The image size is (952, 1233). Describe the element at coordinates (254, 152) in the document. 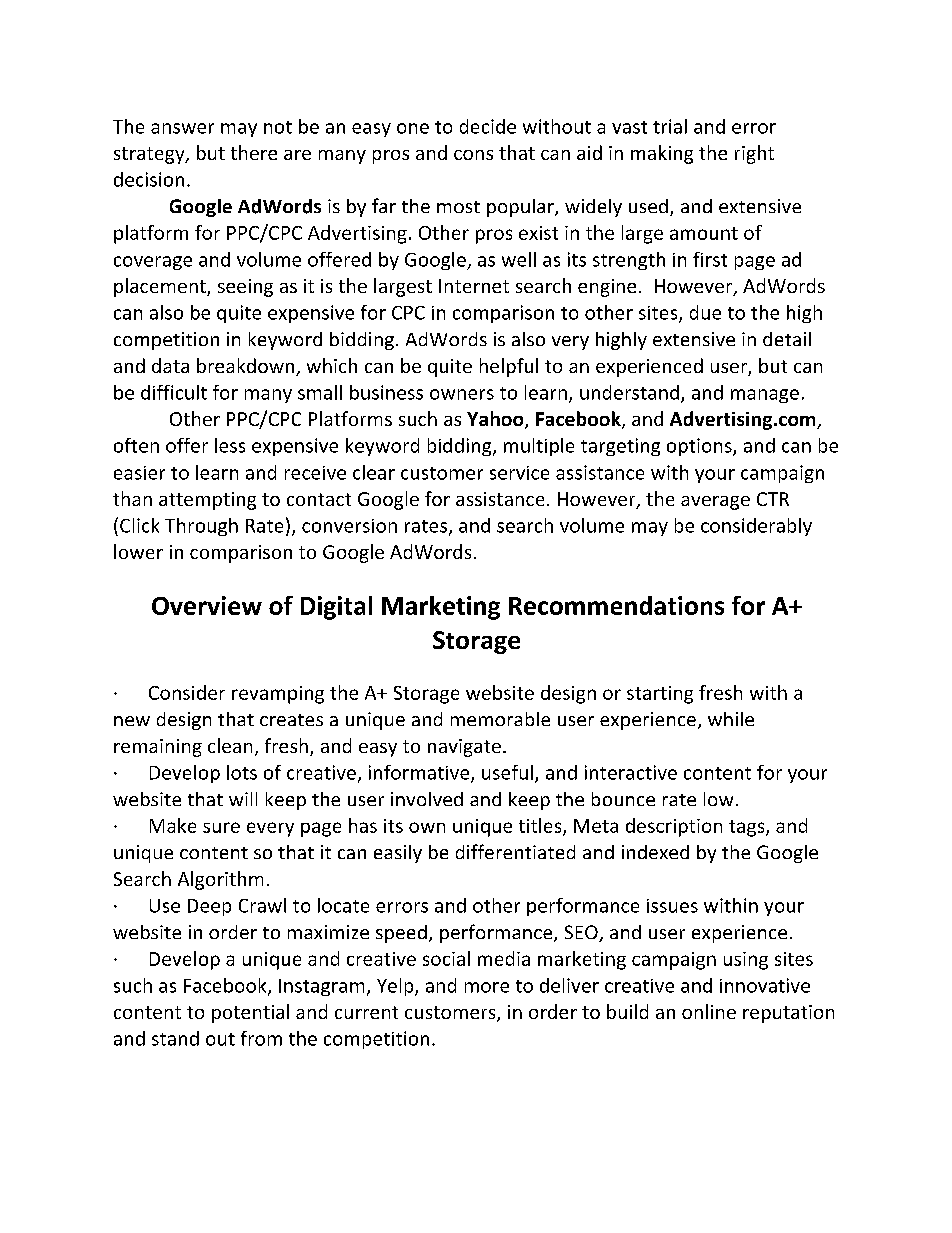

I see `there` at that location.
